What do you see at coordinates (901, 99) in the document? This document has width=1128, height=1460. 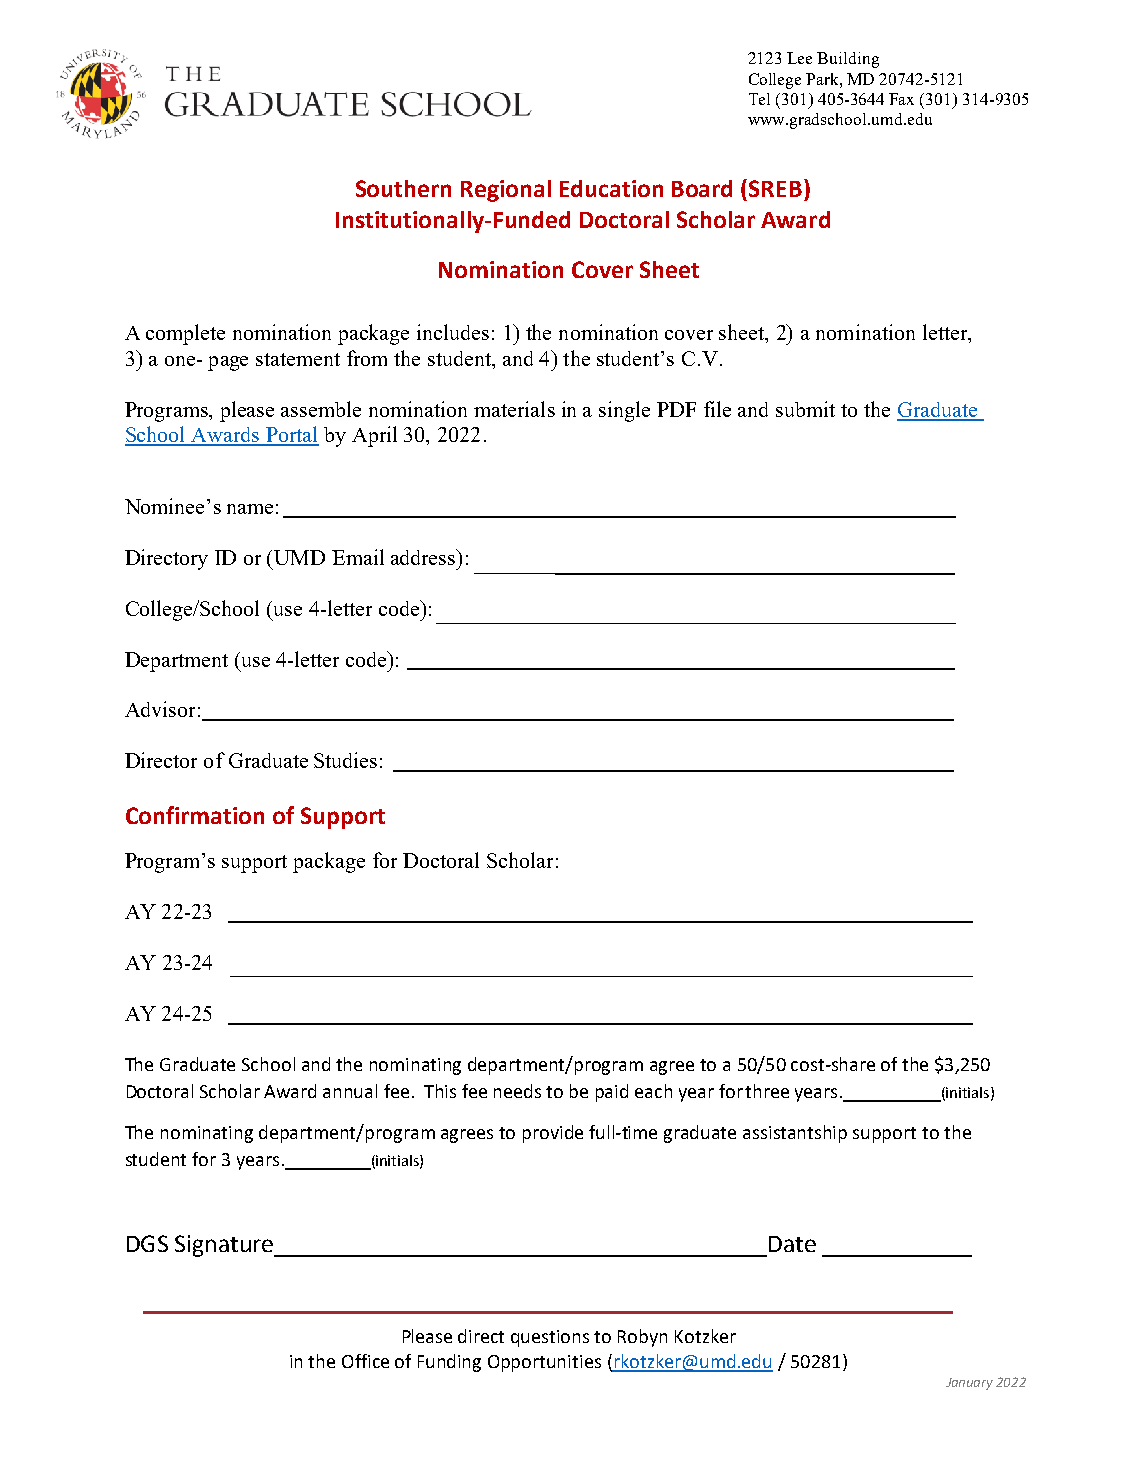 I see `Fax` at bounding box center [901, 99].
